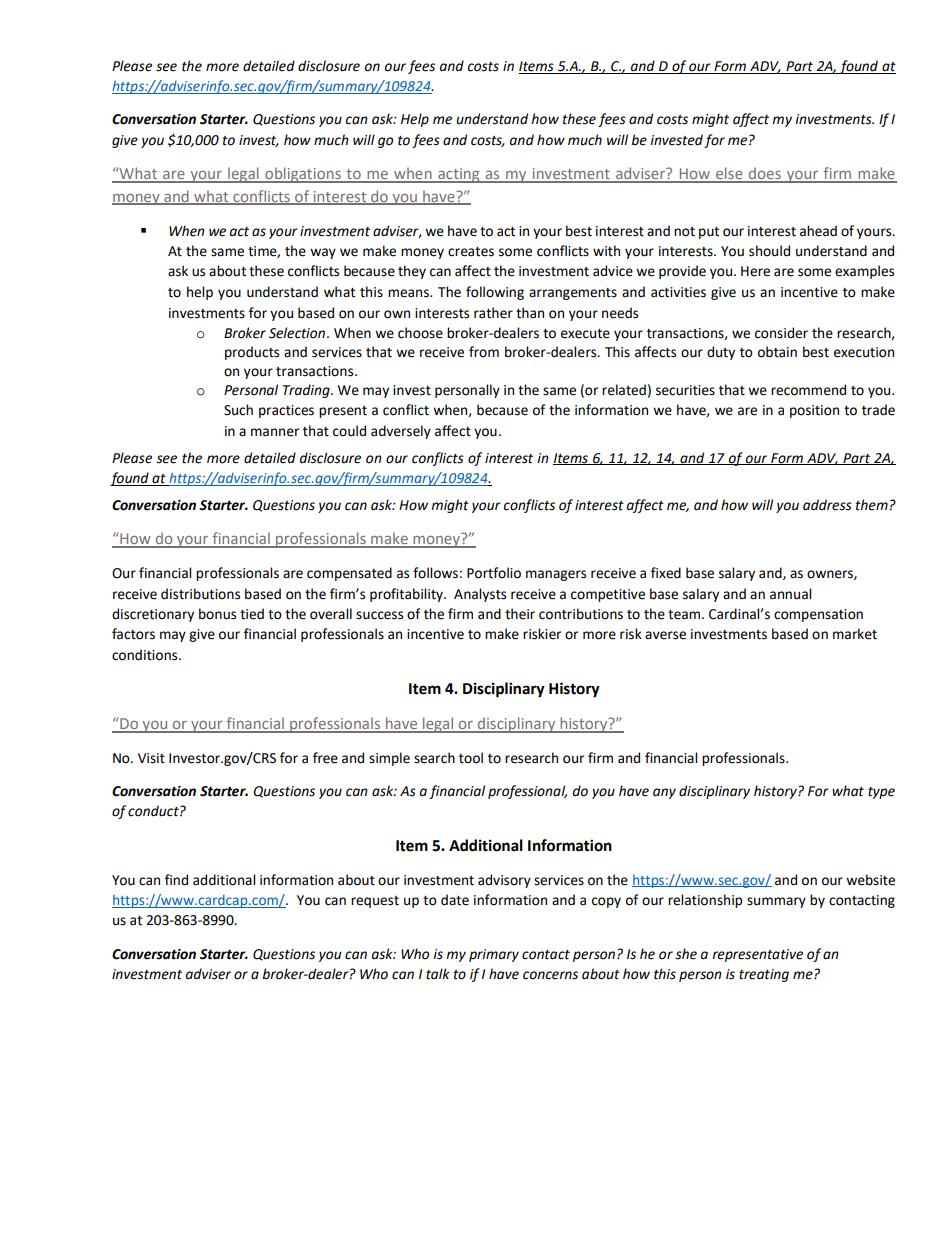 The width and height of the screenshot is (952, 1233). What do you see at coordinates (790, 594) in the screenshot?
I see `annual` at bounding box center [790, 594].
